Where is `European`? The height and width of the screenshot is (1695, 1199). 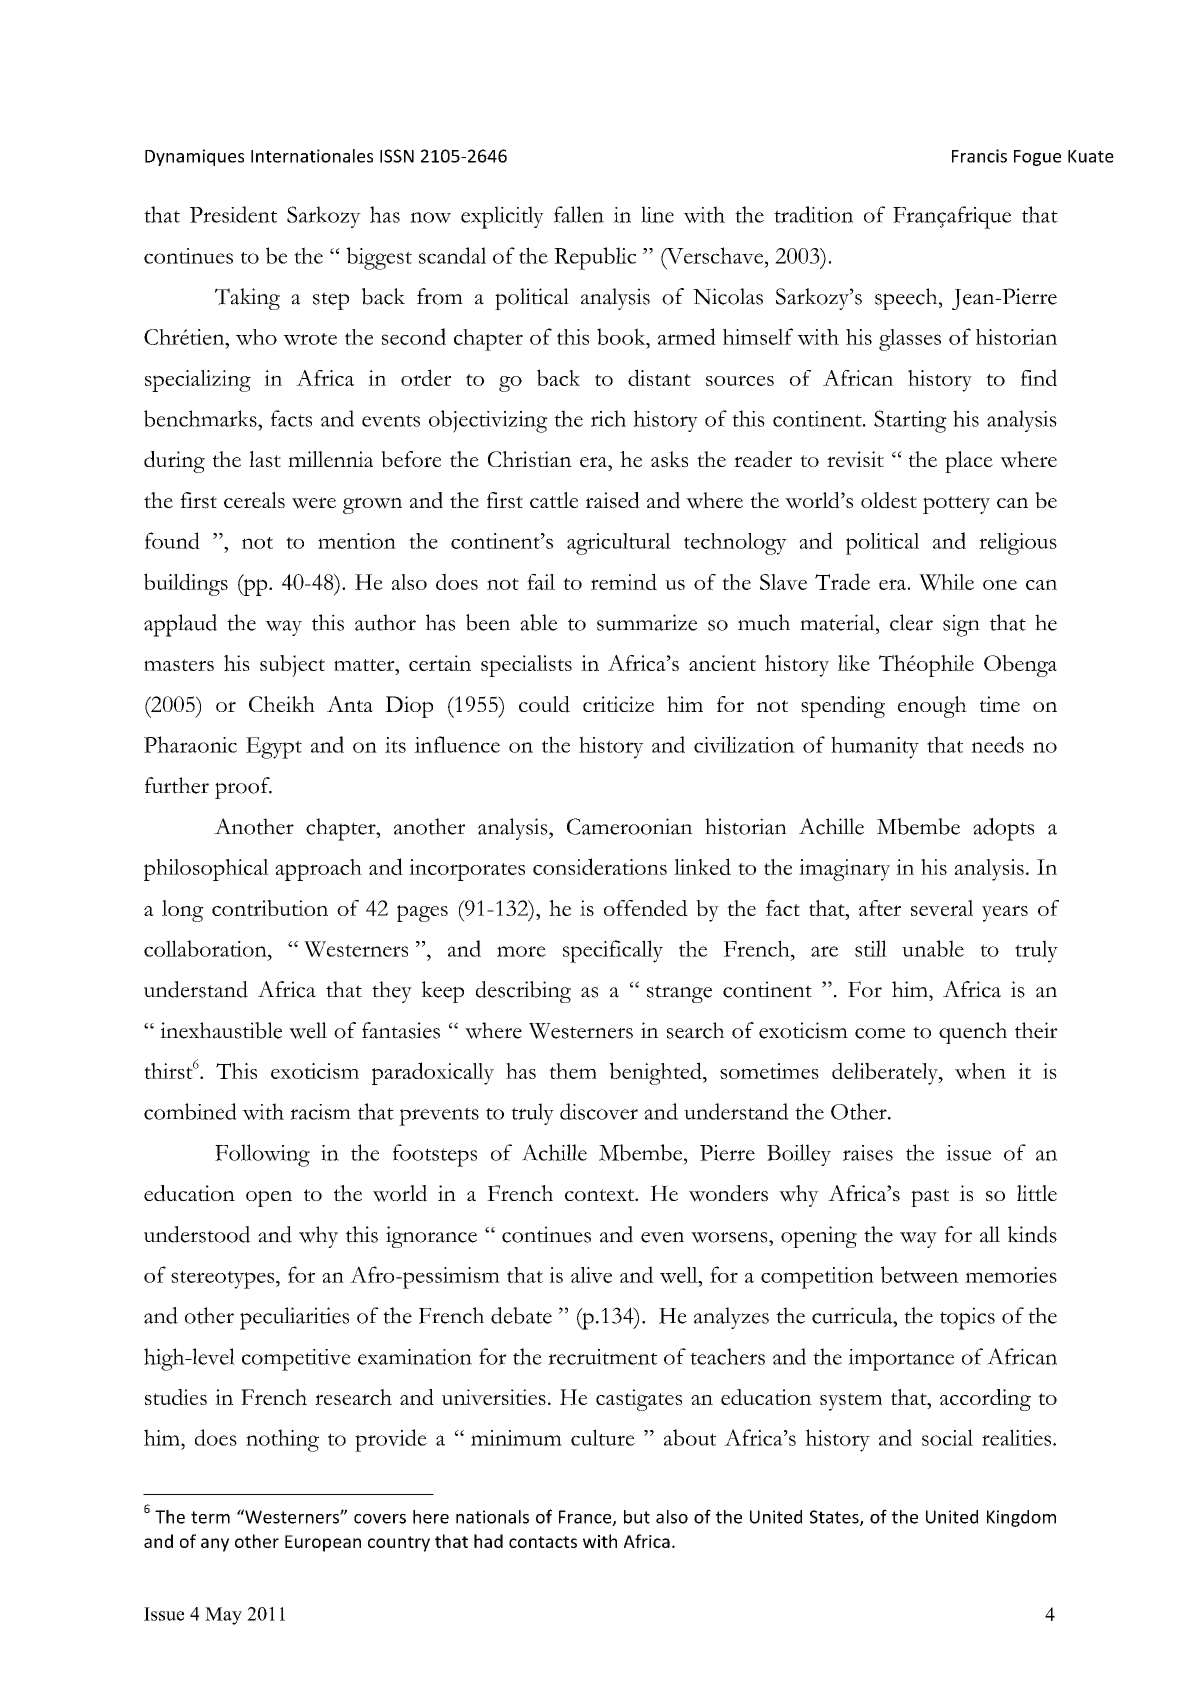
European is located at coordinates (323, 1543).
